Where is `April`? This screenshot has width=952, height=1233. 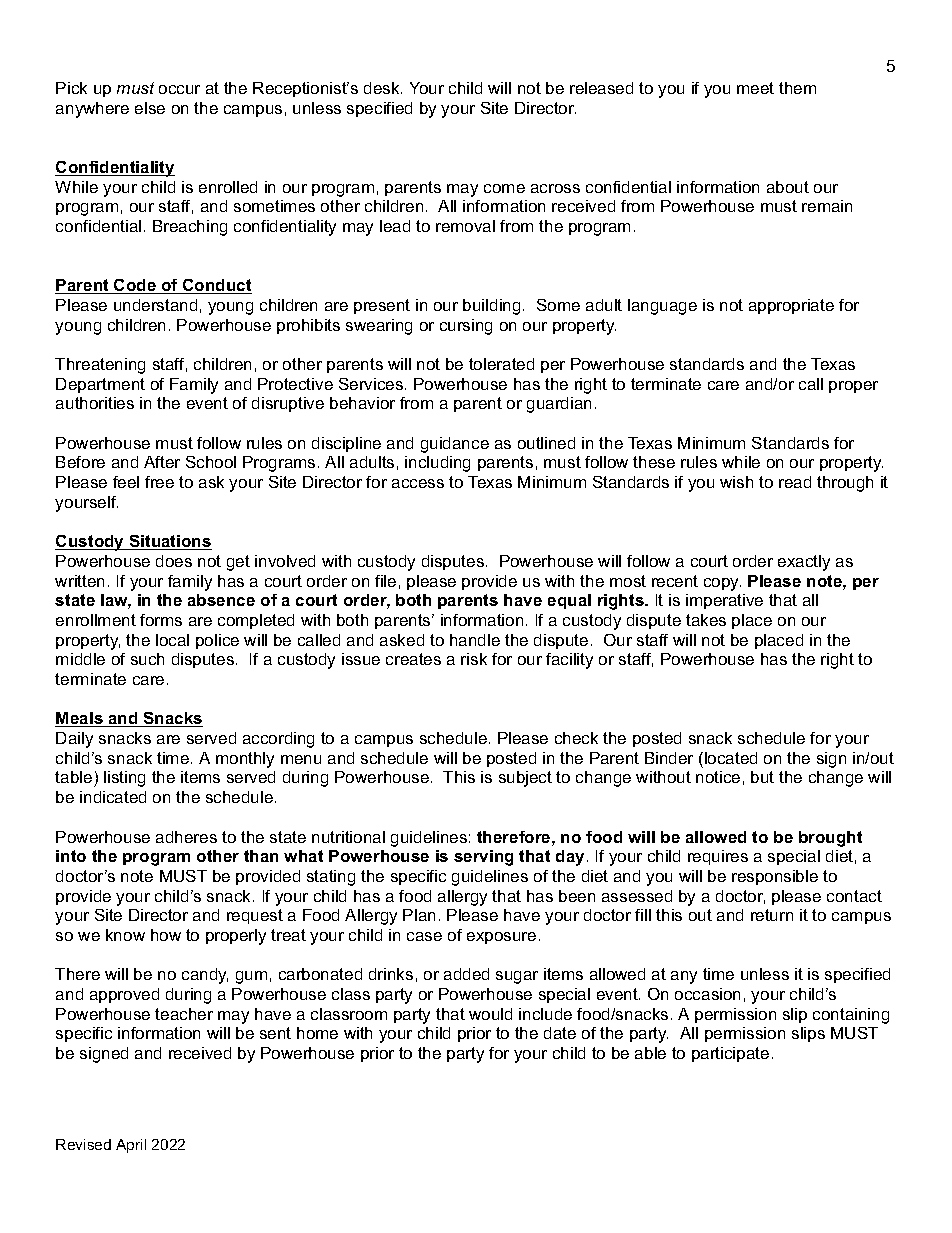
April is located at coordinates (131, 1146).
